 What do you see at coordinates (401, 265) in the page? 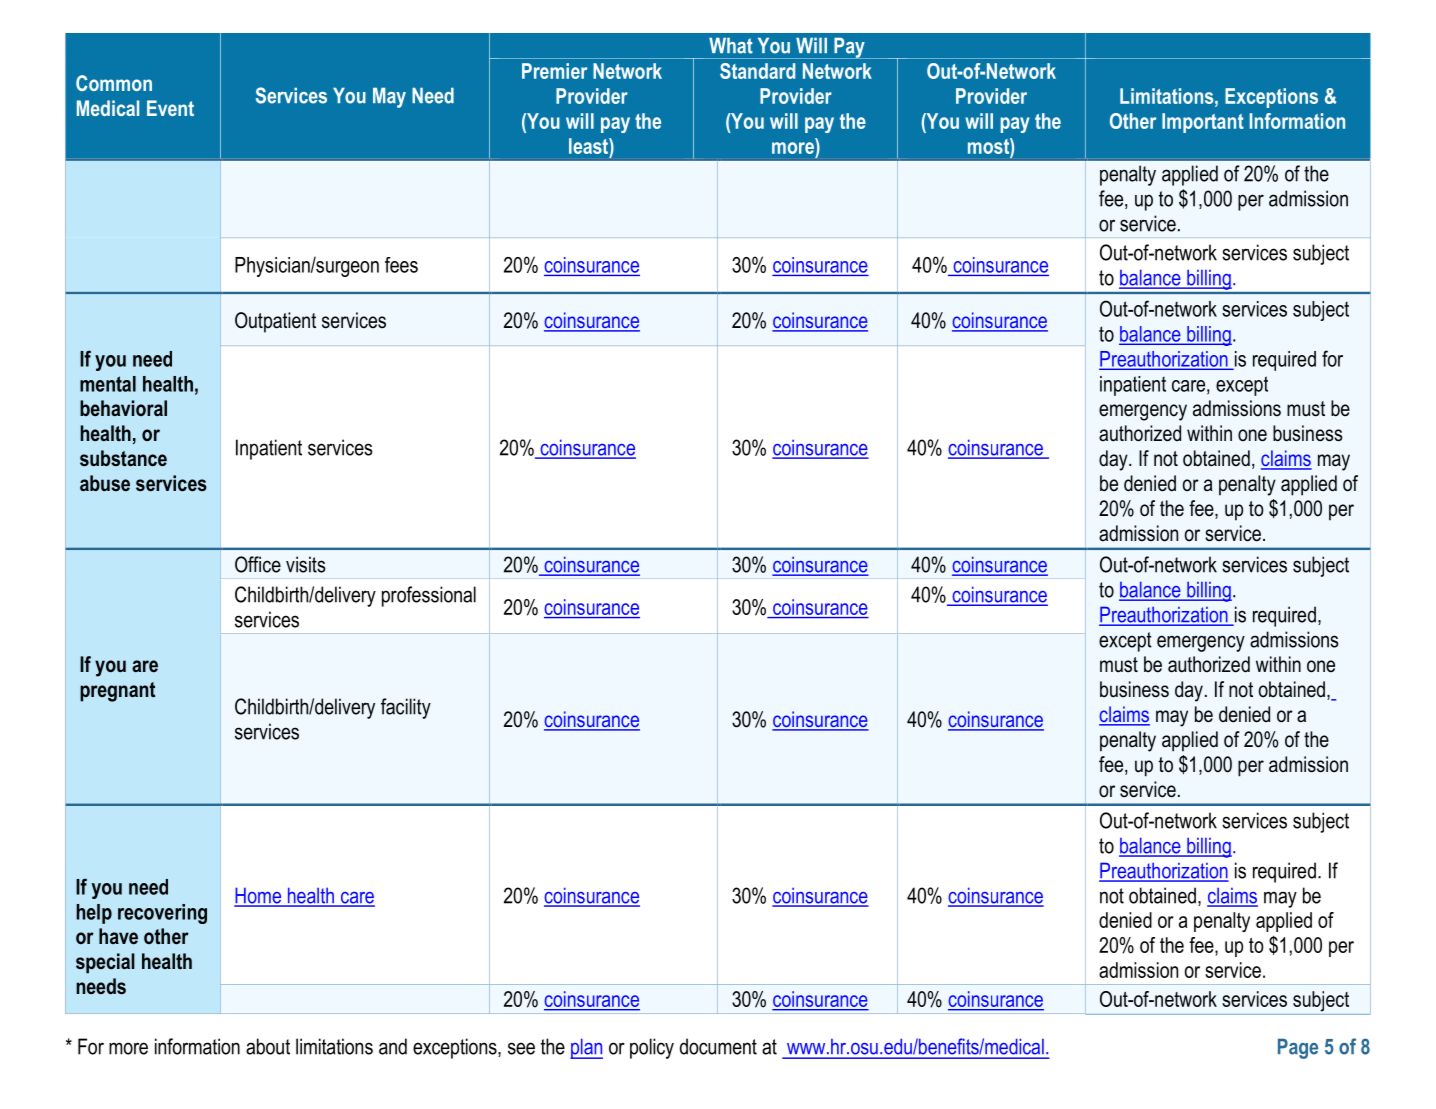
I see `fees` at bounding box center [401, 265].
